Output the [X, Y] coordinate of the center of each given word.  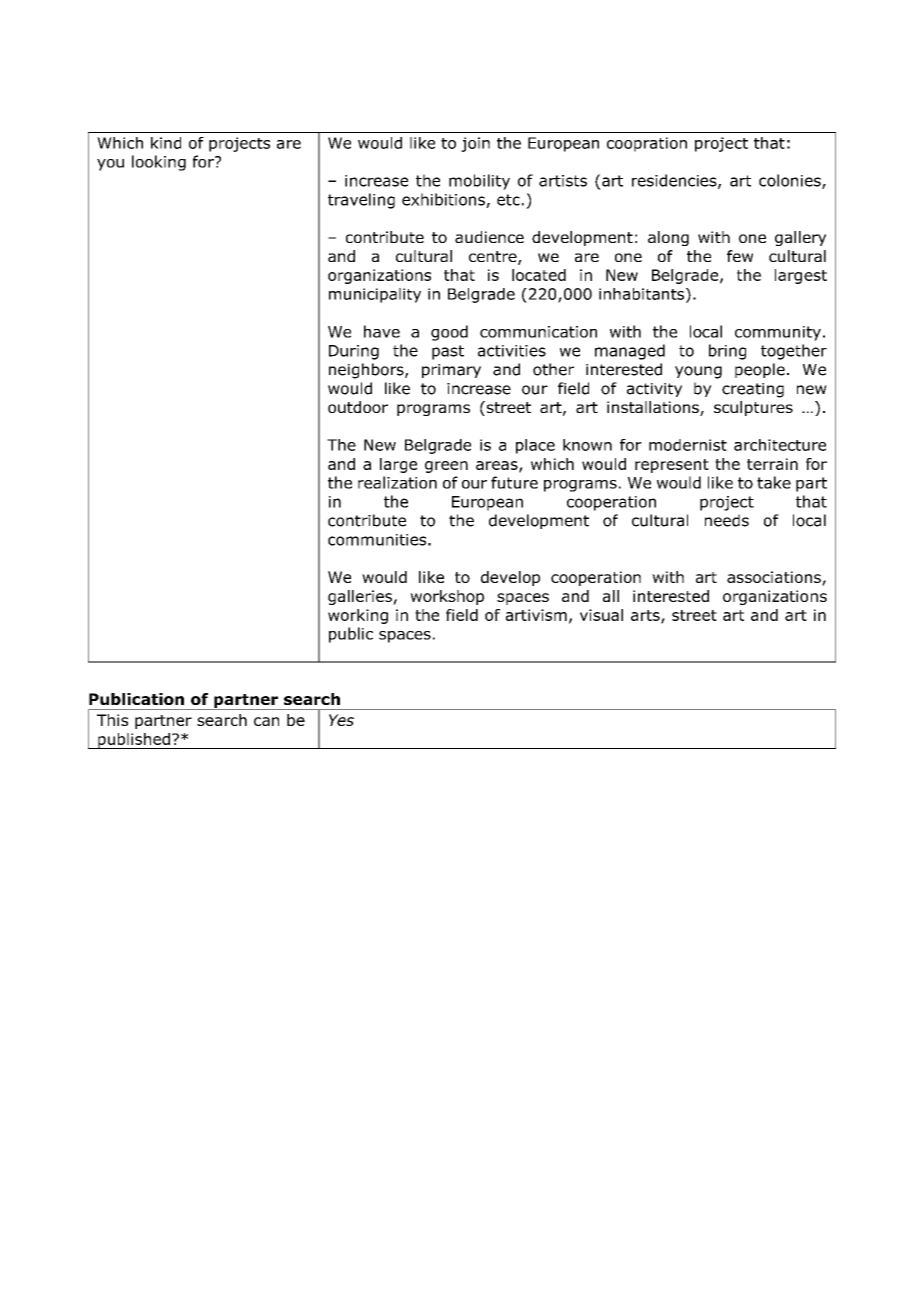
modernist [688, 445]
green [446, 467]
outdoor [358, 407]
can [266, 721]
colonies [791, 181]
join [475, 144]
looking [159, 163]
